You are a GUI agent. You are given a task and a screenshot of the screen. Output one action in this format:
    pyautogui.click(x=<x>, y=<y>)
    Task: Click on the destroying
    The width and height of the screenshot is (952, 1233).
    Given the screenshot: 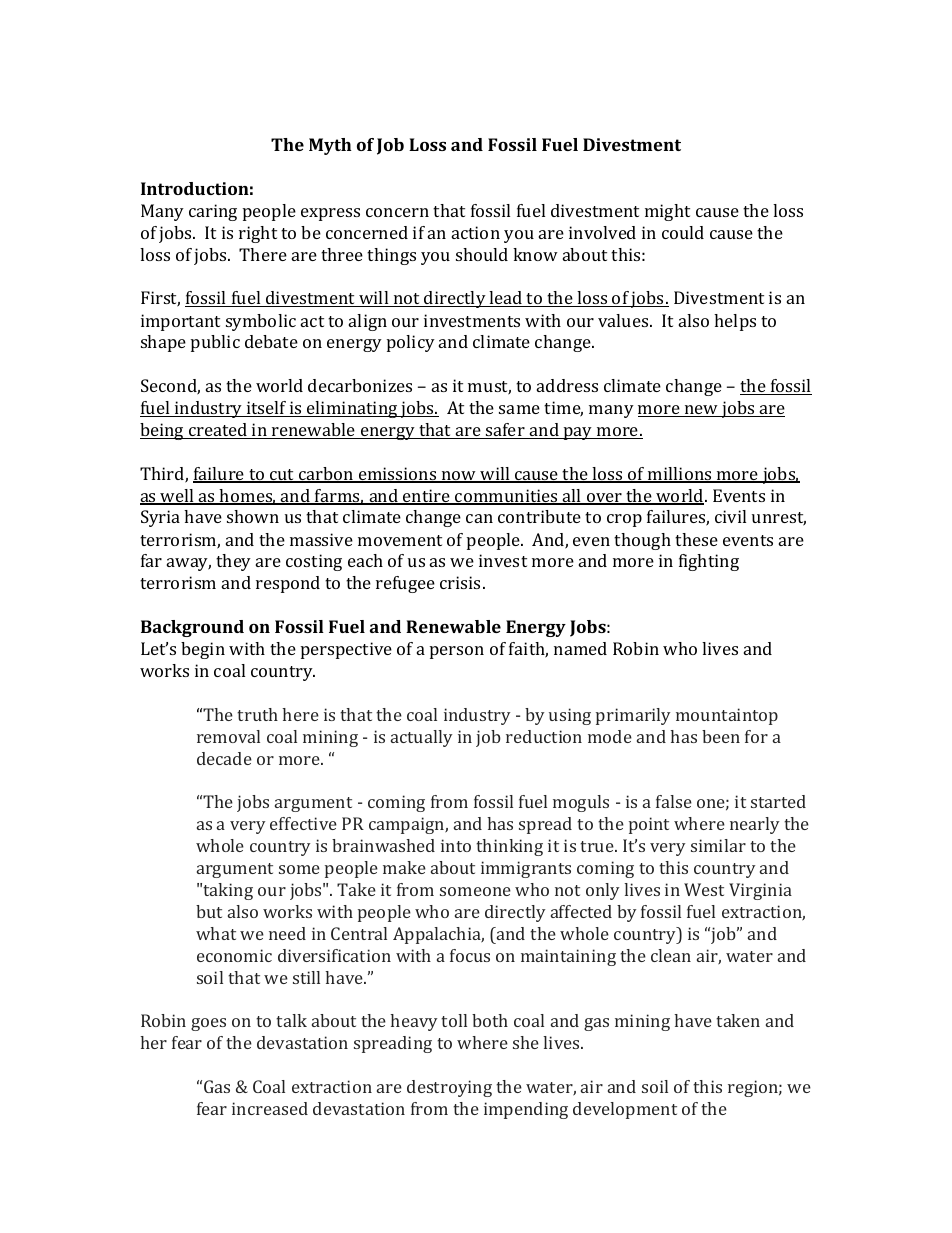 What is the action you would take?
    pyautogui.click(x=449, y=1088)
